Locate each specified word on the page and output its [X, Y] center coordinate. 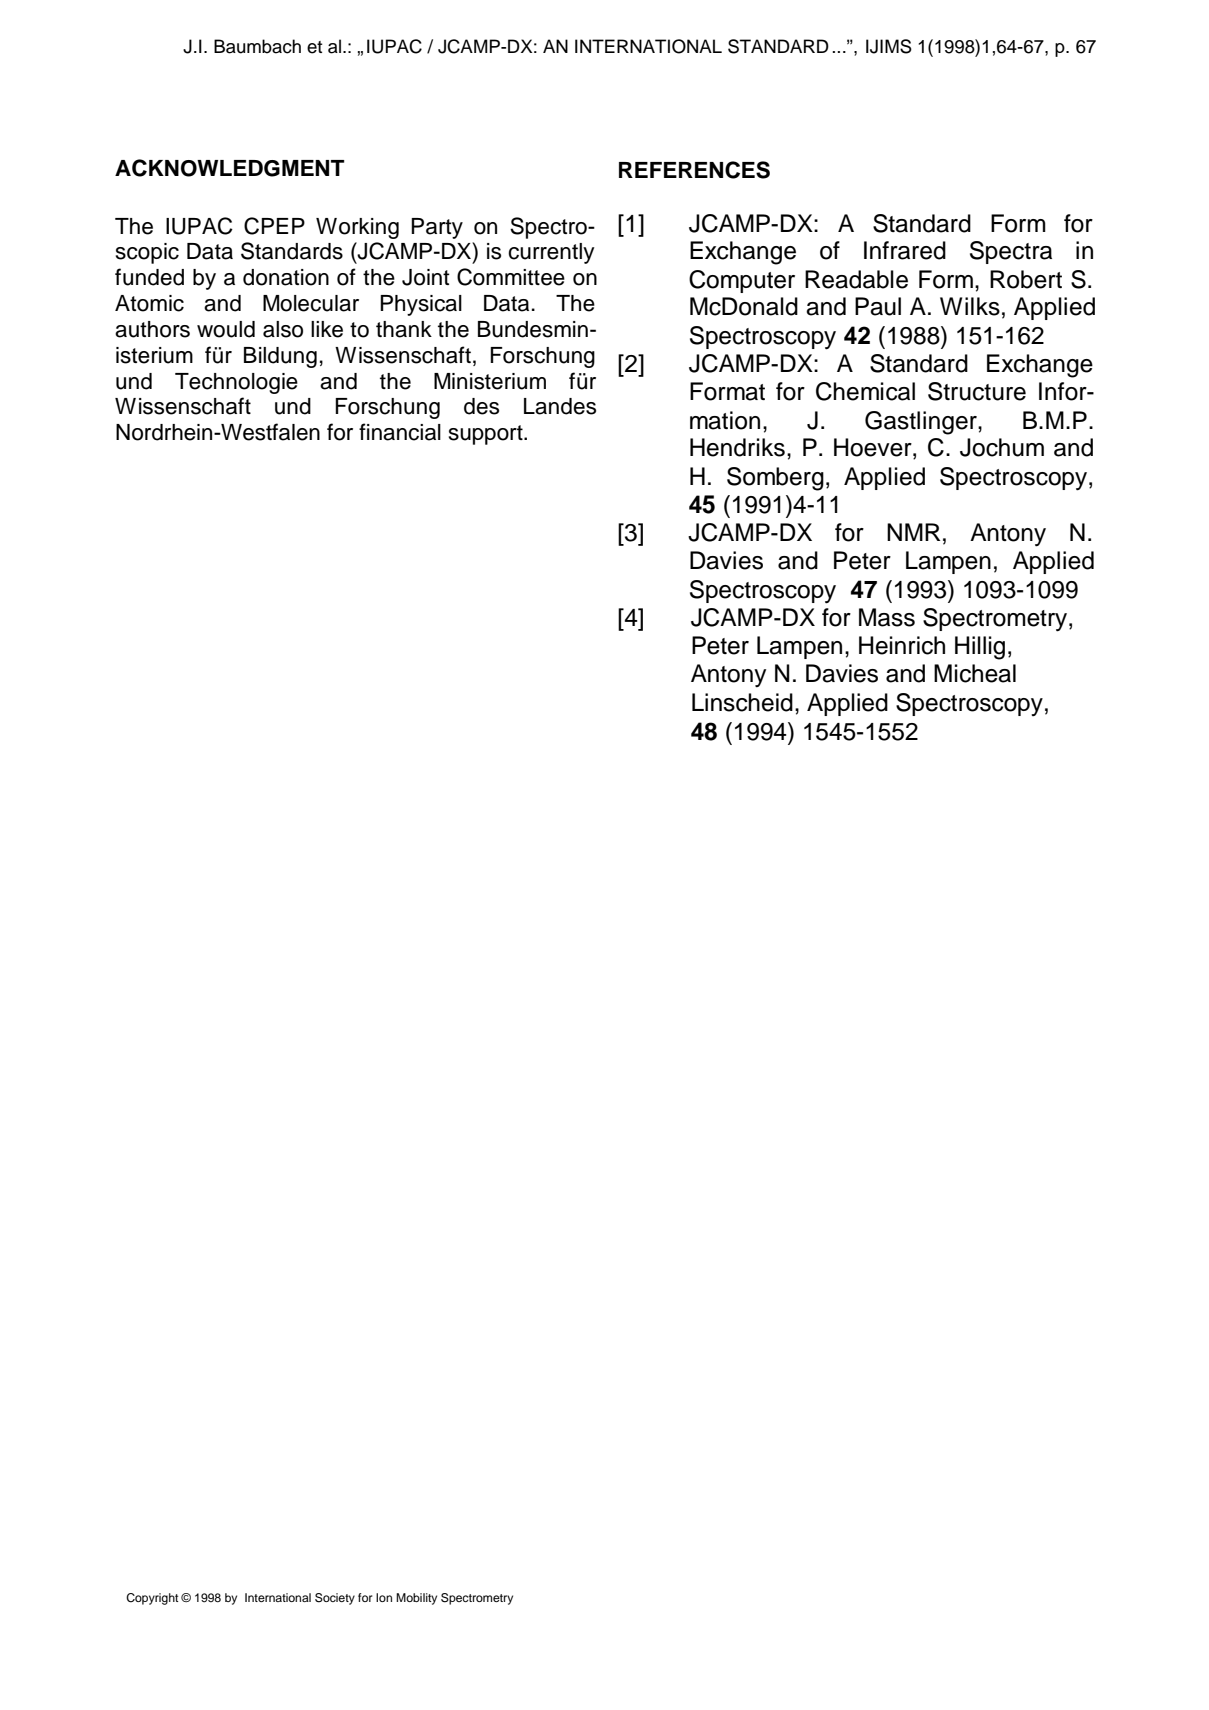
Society [335, 1599]
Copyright [152, 1599]
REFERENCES [694, 170]
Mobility [416, 1599]
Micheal [975, 673]
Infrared [905, 250]
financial [400, 432]
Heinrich [902, 645]
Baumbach [257, 46]
